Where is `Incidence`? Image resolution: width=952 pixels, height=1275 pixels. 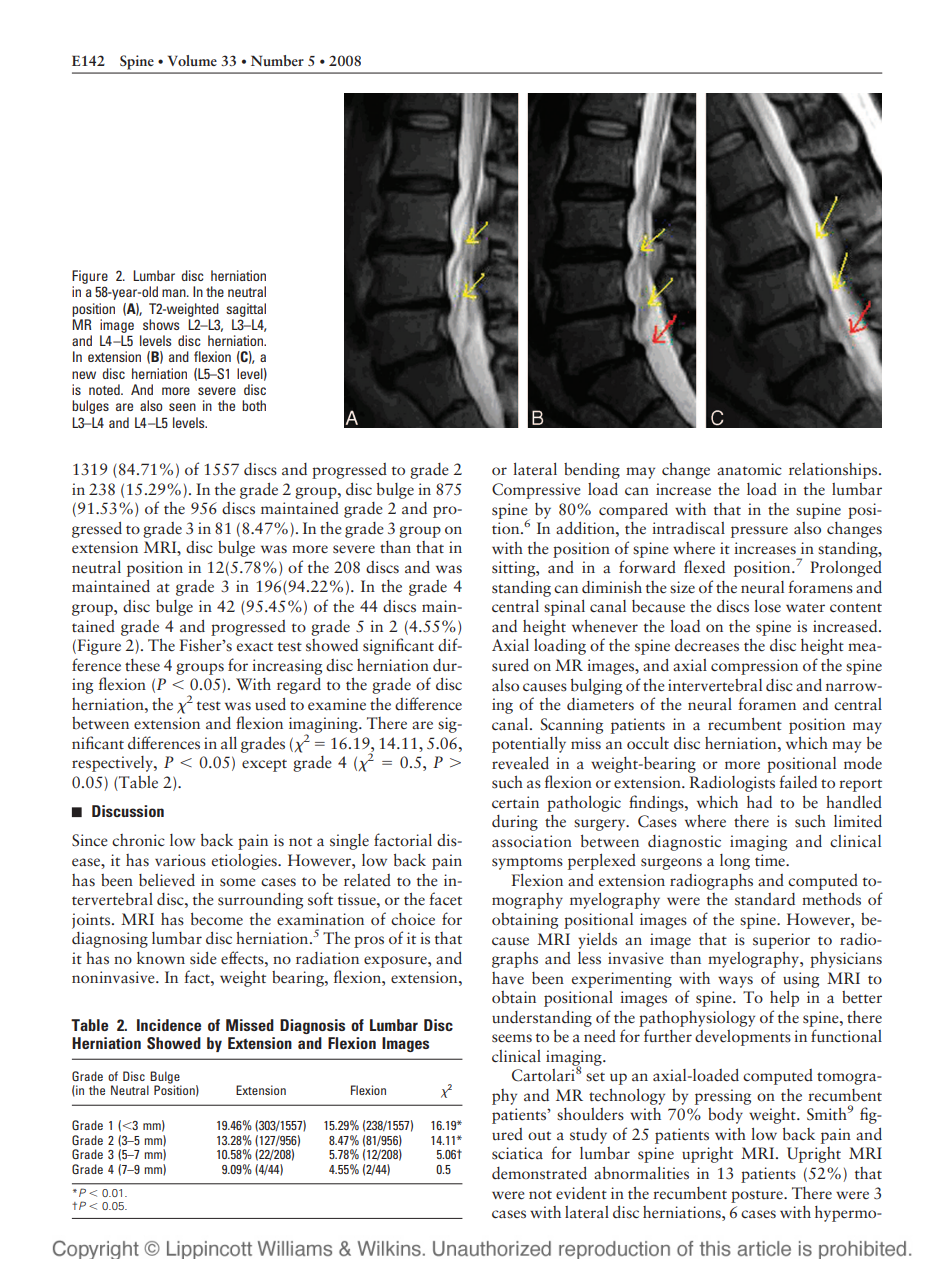 Incidence is located at coordinates (169, 1025).
